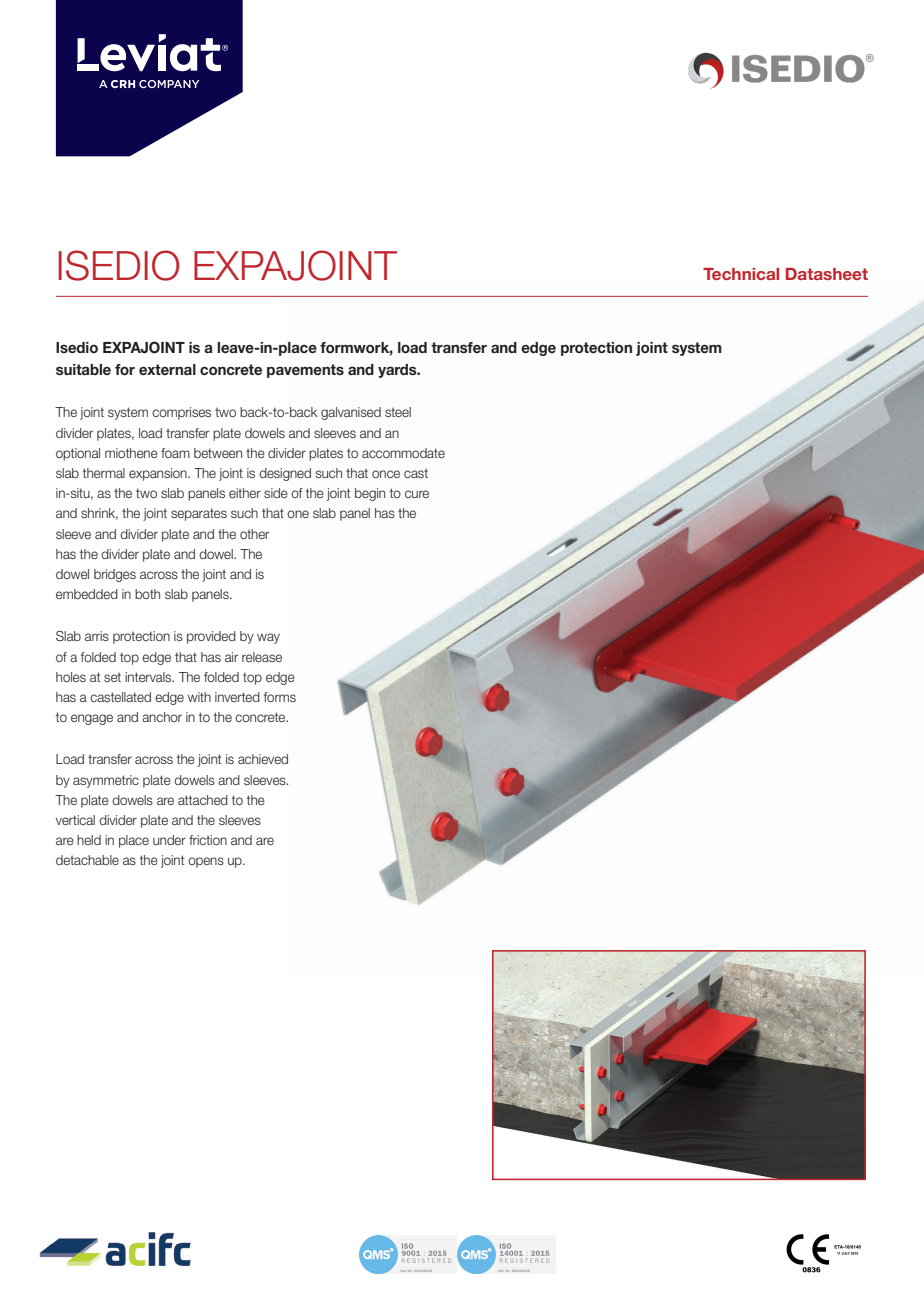  Describe the element at coordinates (403, 453) in the screenshot. I see `accommodate` at that location.
